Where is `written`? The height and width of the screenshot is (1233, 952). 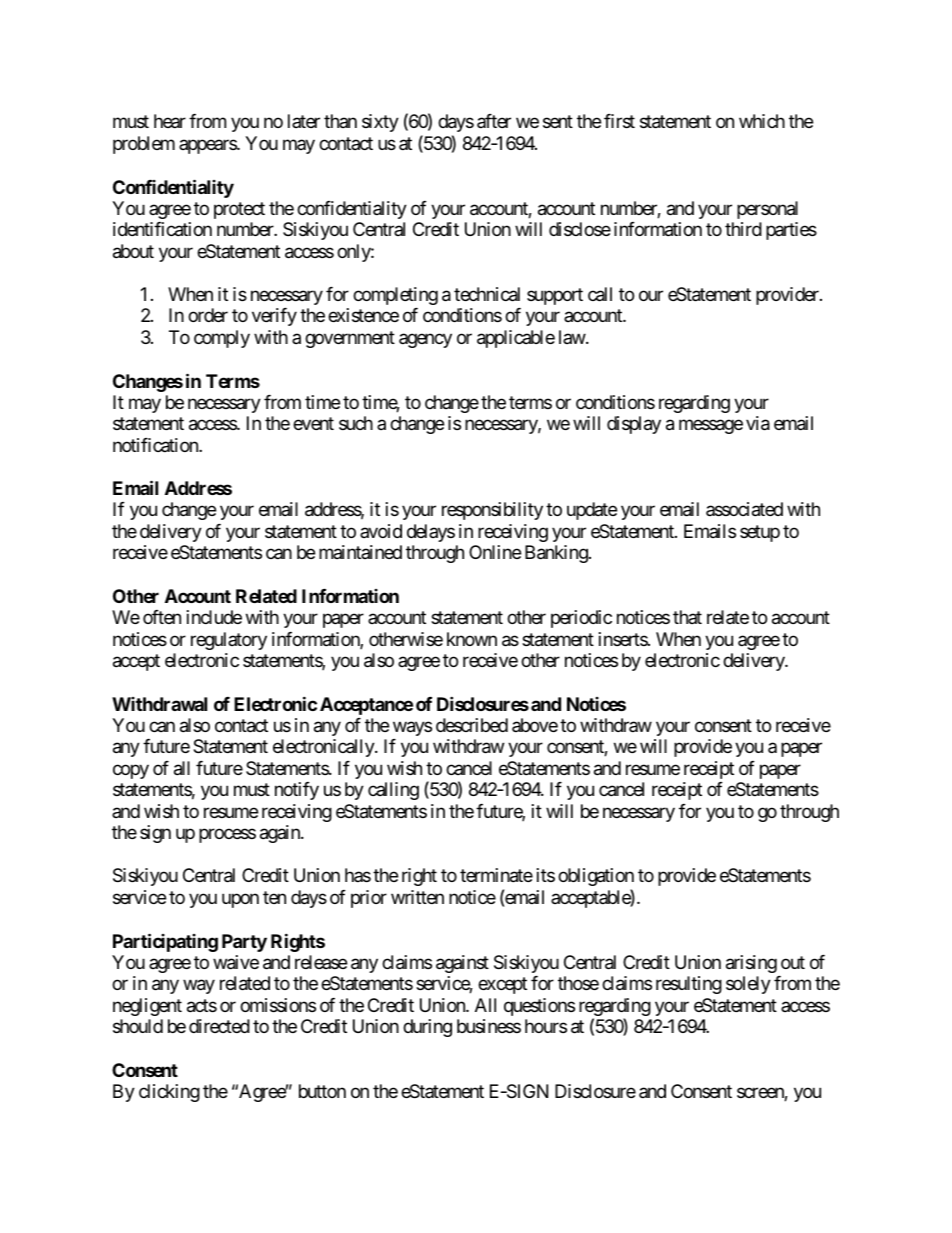
written is located at coordinates (417, 897).
